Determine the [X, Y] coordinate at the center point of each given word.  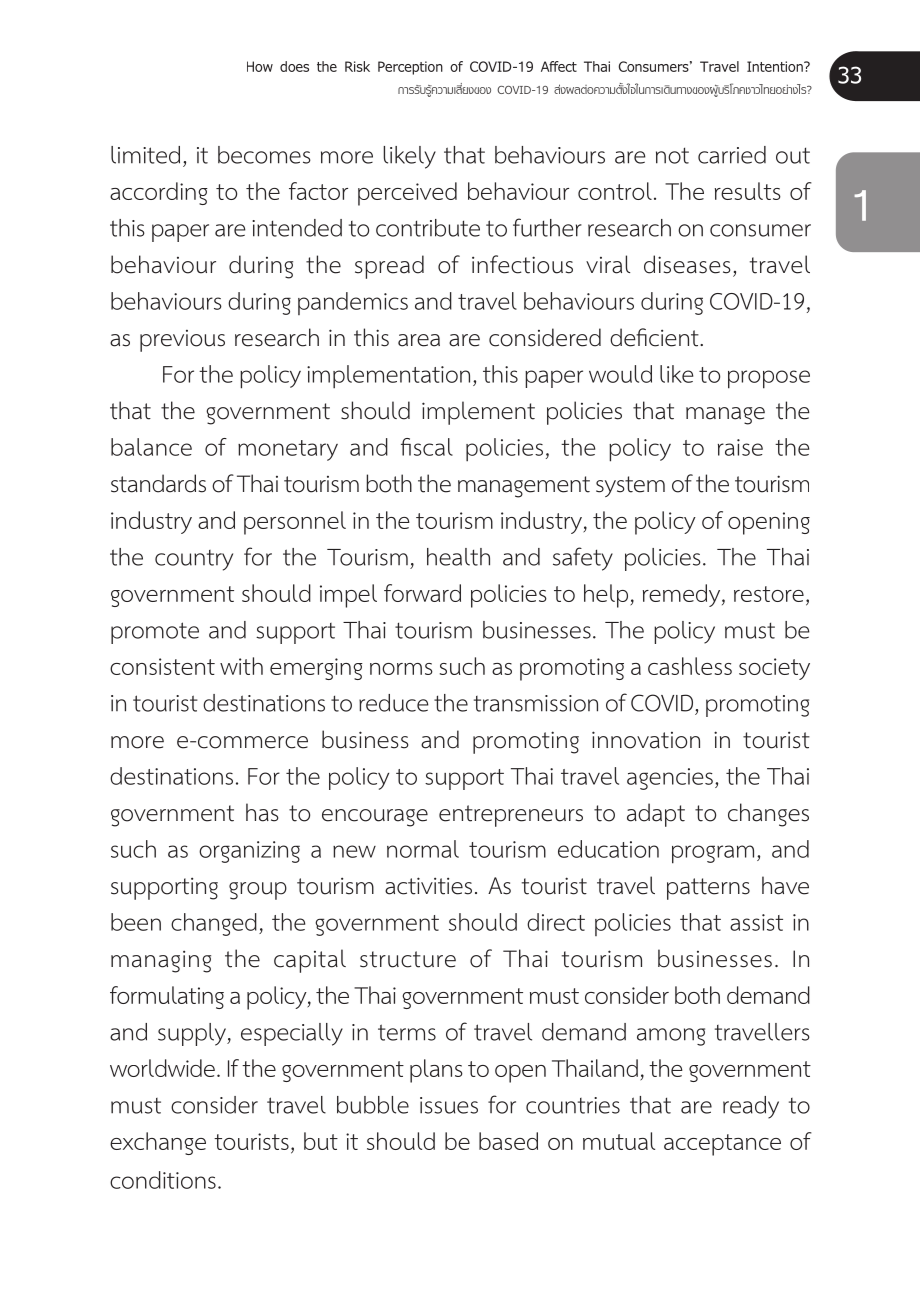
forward [422, 593]
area [419, 340]
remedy [683, 595]
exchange [158, 1143]
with [241, 666]
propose [769, 379]
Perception [410, 68]
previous [182, 341]
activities [428, 886]
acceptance [722, 1145]
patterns [708, 889]
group [258, 891]
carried [732, 155]
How [260, 66]
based [508, 1141]
